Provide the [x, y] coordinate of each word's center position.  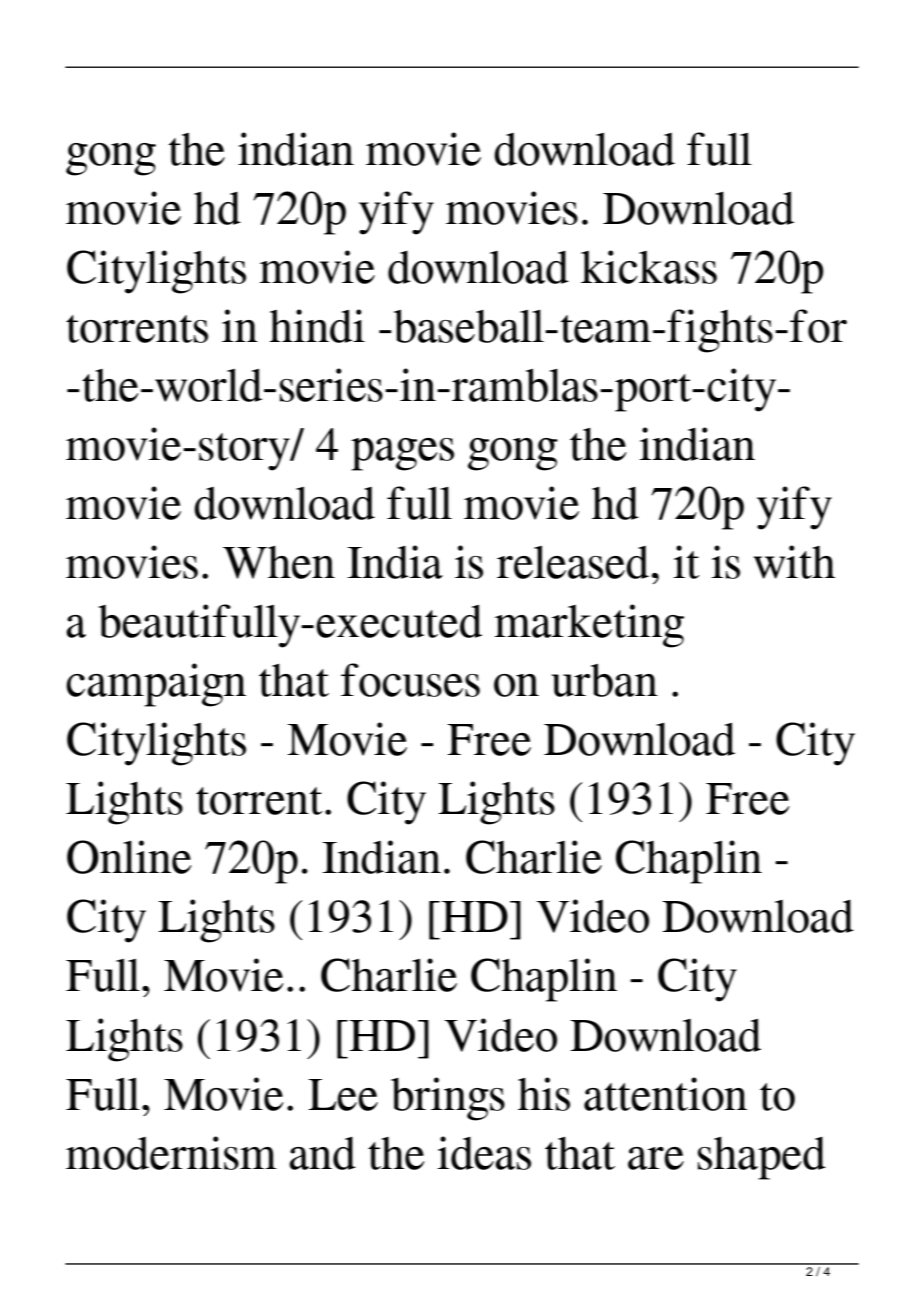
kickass [649, 267]
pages [402, 454]
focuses [410, 680]
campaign [156, 685]
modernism [171, 1153]
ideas [484, 1153]
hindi [317, 326]
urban [604, 680]
